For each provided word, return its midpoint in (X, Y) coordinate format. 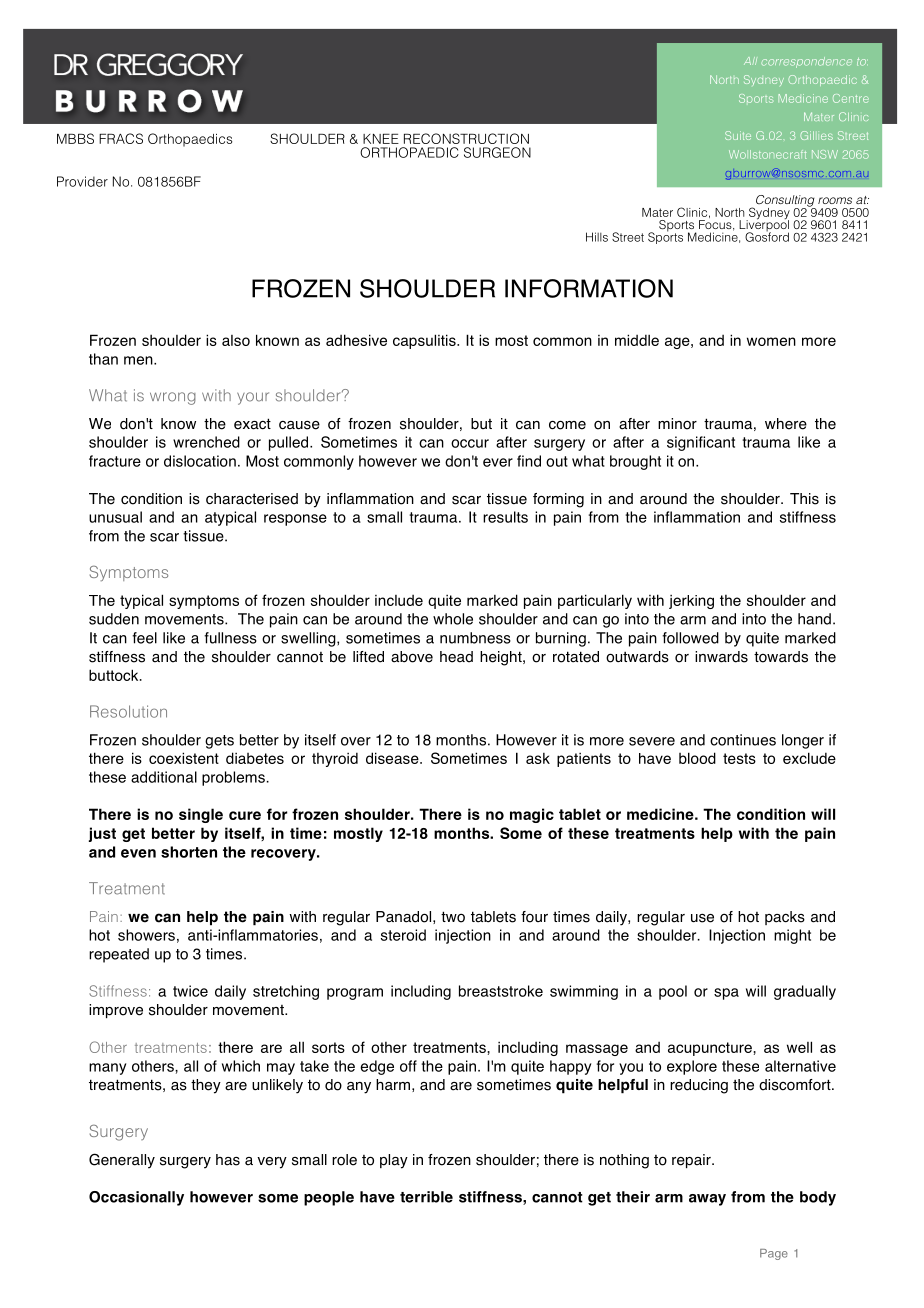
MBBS (75, 138)
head (456, 657)
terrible (426, 1197)
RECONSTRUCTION (466, 138)
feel (144, 638)
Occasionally (136, 1198)
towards (781, 657)
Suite (738, 135)
